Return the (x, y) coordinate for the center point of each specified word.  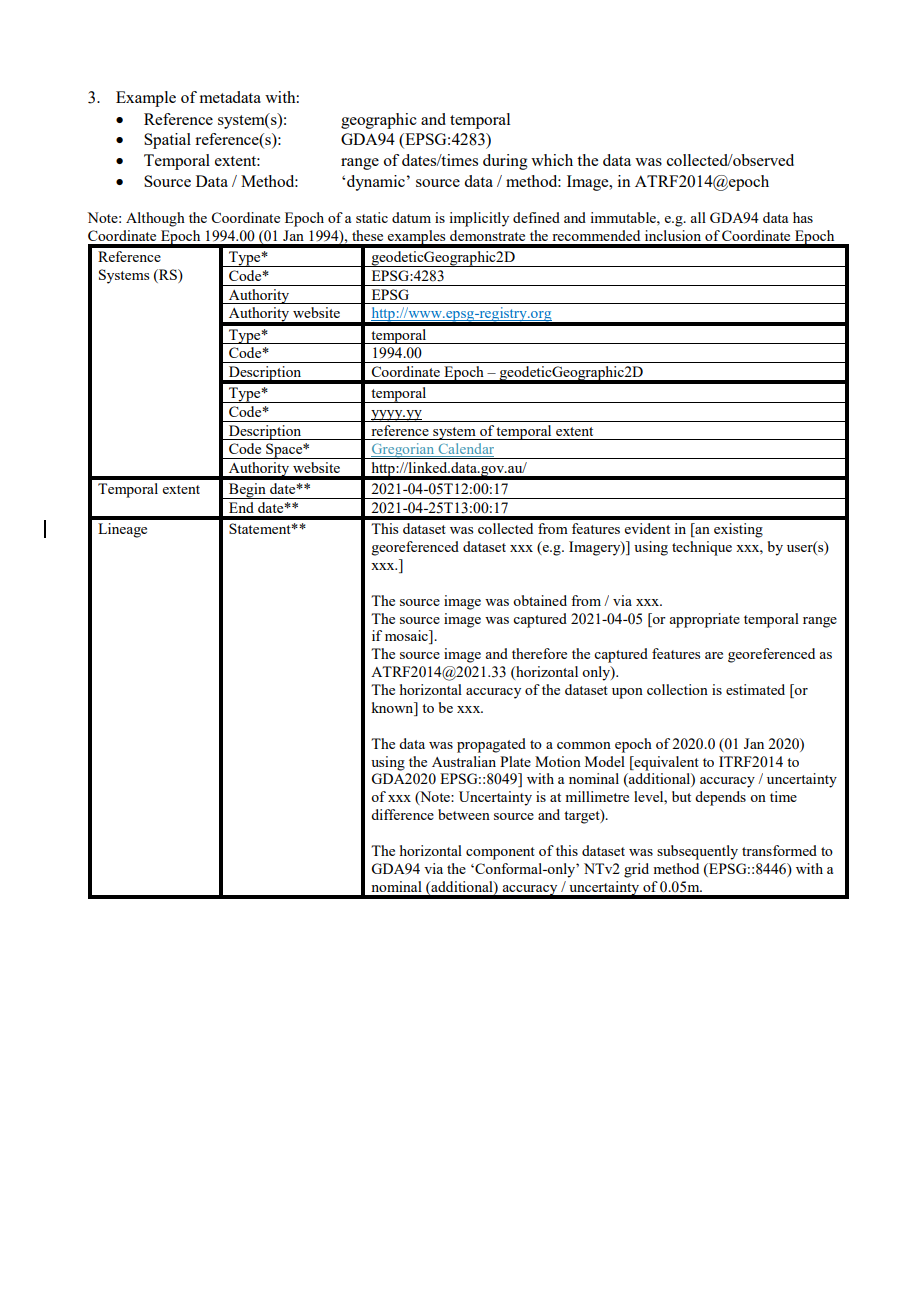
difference (402, 814)
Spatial (167, 141)
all (698, 217)
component (500, 853)
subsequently (697, 852)
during (505, 162)
